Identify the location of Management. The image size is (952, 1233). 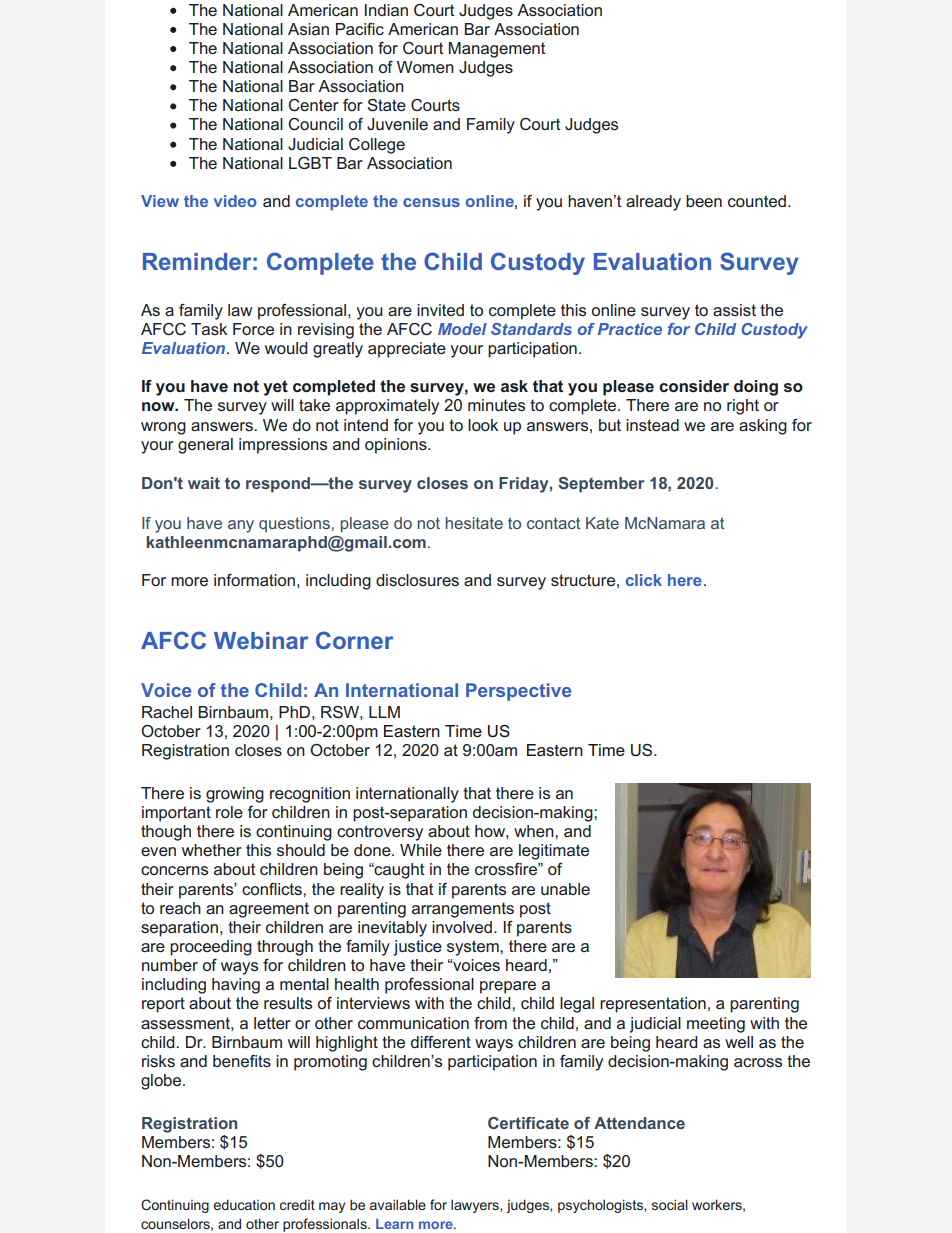
(497, 50).
